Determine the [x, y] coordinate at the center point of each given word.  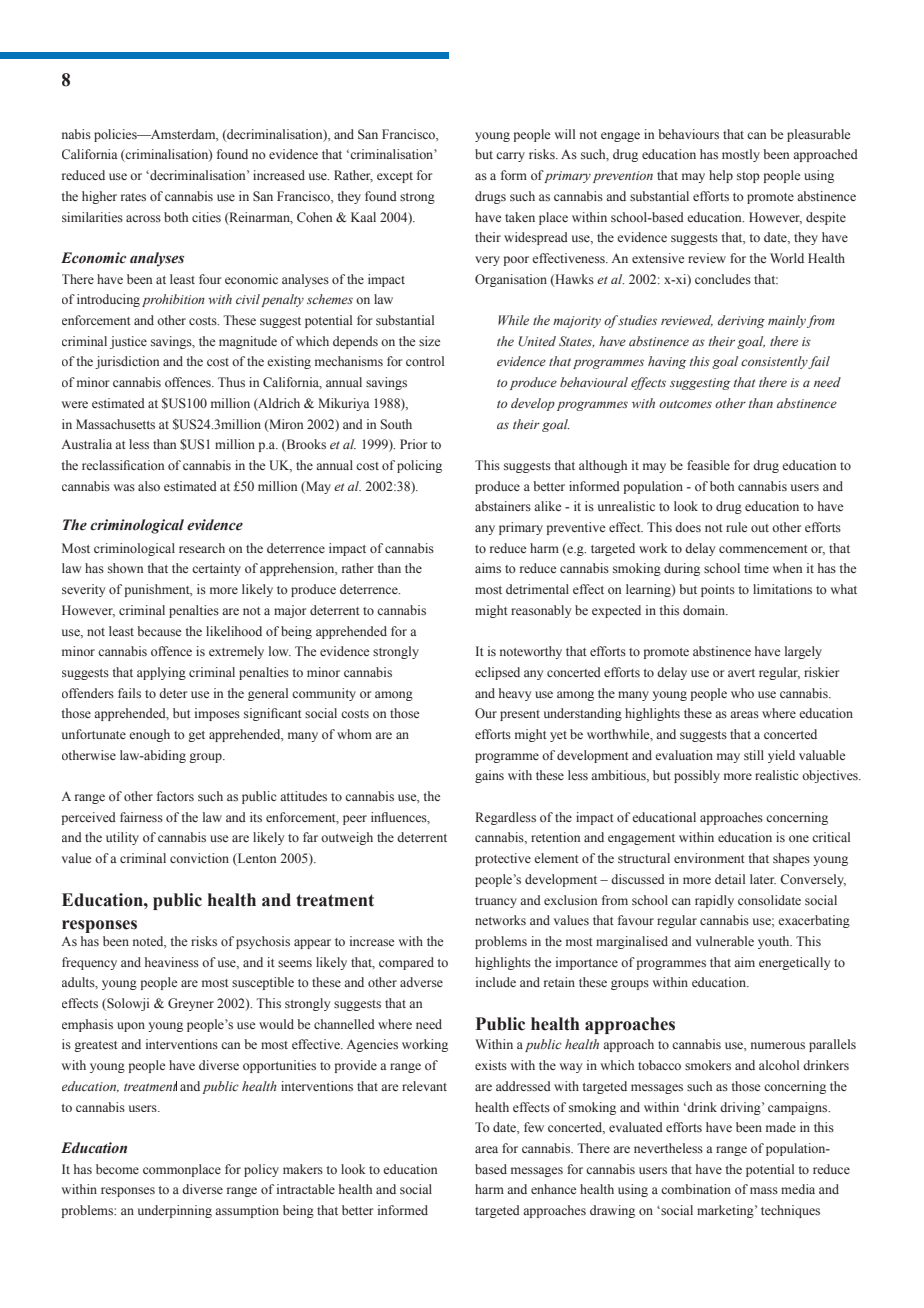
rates [133, 197]
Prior [413, 444]
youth [775, 942]
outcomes [685, 404]
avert [741, 673]
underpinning [175, 1211]
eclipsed [497, 673]
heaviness [172, 962]
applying [161, 673]
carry [510, 157]
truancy [496, 902]
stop [748, 177]
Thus [231, 382]
